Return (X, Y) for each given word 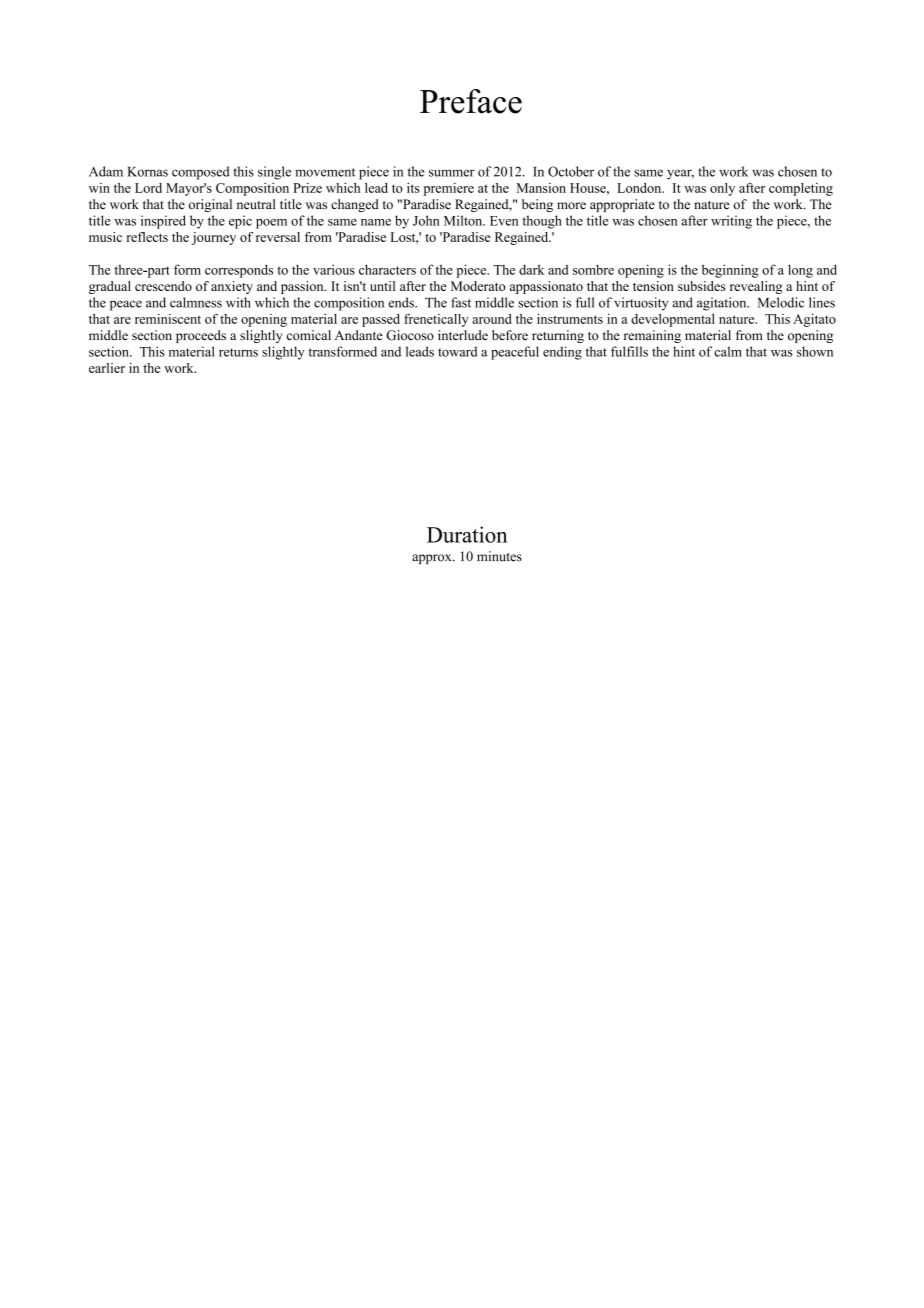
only (722, 189)
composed (201, 173)
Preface (471, 101)
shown (815, 351)
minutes (499, 556)
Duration (467, 534)
